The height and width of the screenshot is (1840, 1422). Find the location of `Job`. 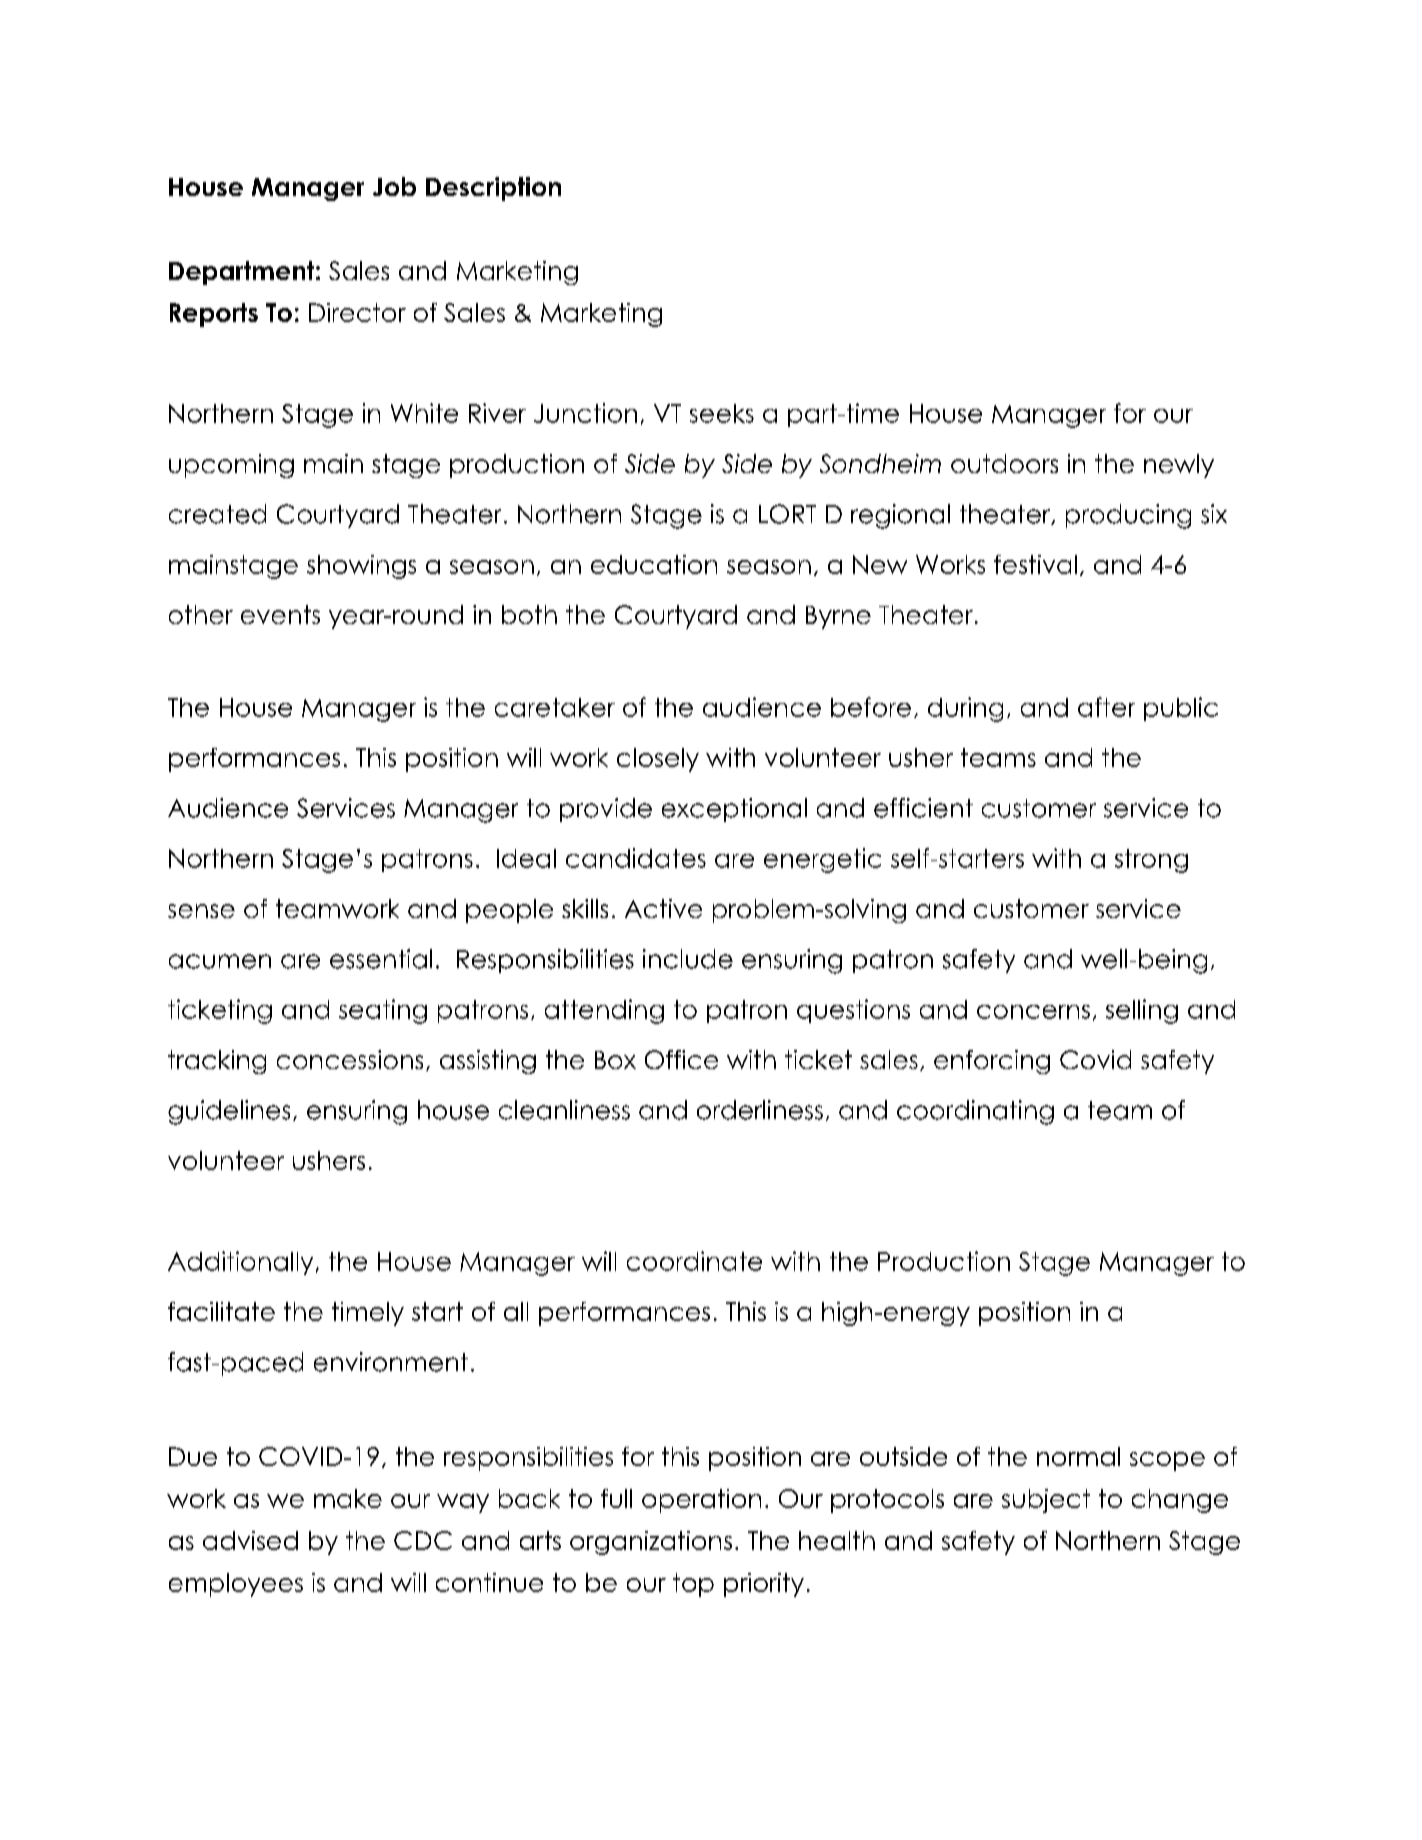

Job is located at coordinates (394, 186).
